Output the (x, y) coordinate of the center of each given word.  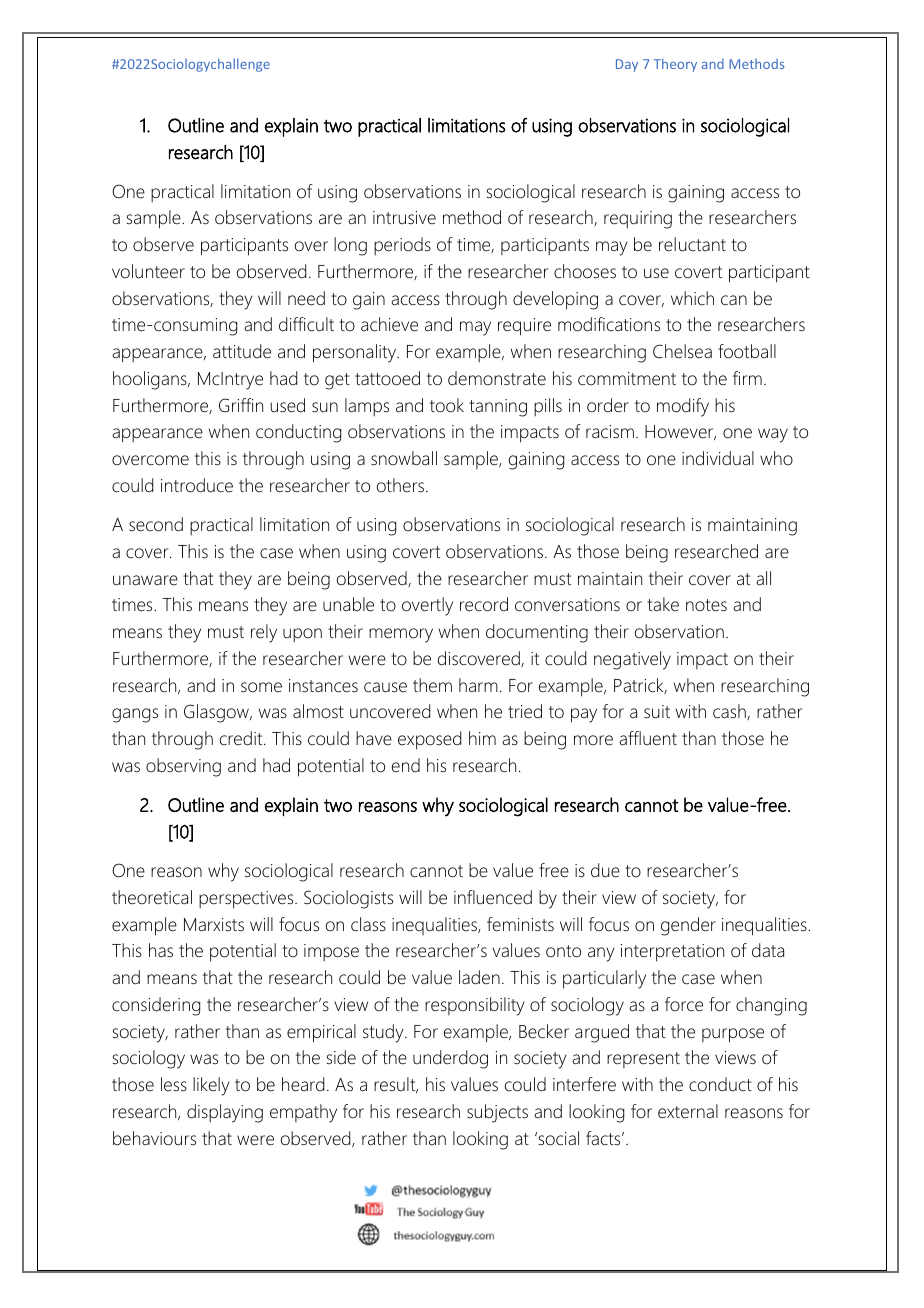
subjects (497, 1113)
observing (183, 767)
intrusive (404, 218)
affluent (648, 738)
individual (718, 458)
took (447, 405)
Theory (675, 65)
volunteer (148, 271)
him (482, 738)
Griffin (241, 405)
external (688, 1111)
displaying (225, 1113)
